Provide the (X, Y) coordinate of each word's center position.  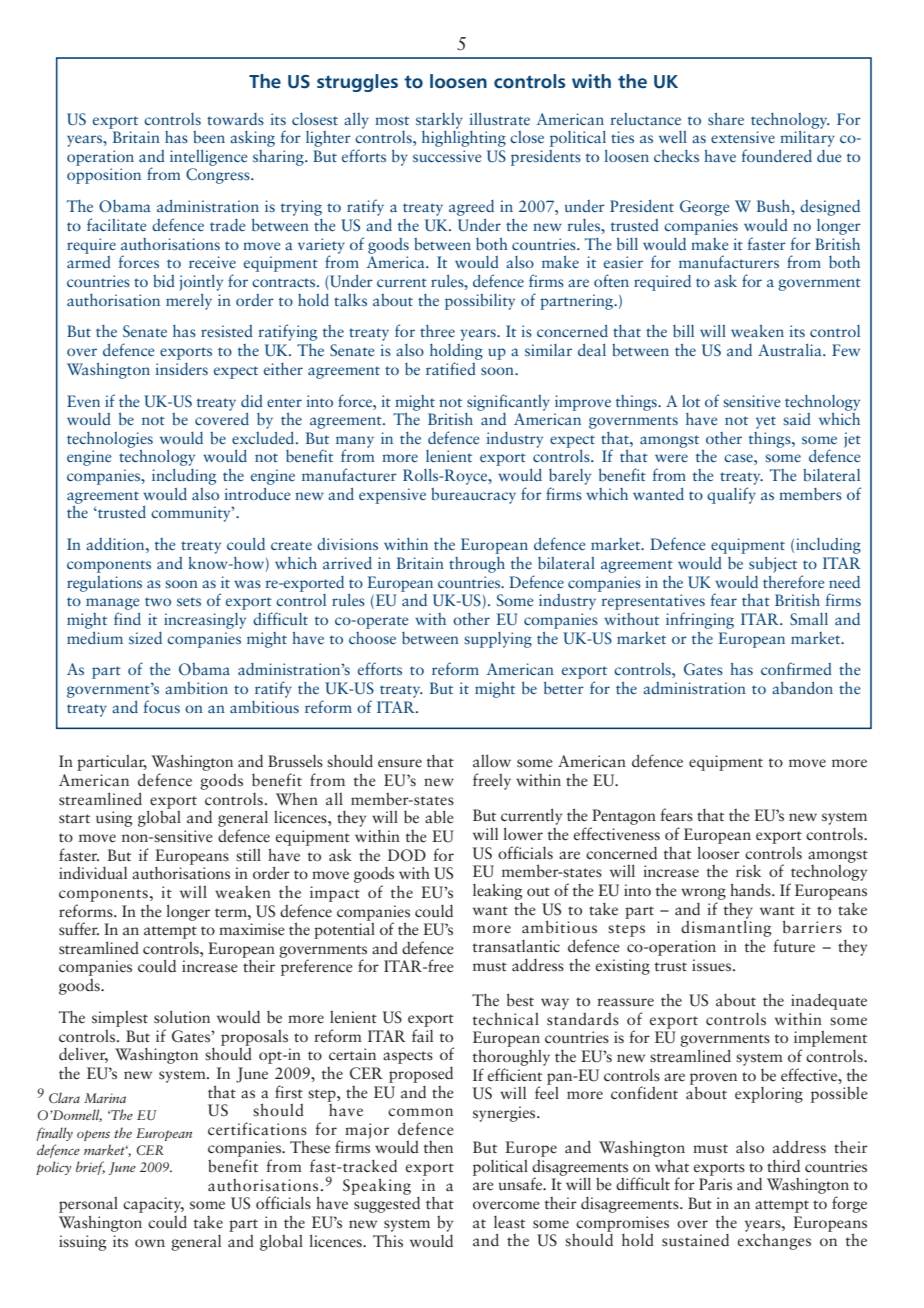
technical (506, 1019)
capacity (153, 1206)
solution (182, 1017)
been (209, 137)
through (477, 565)
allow (492, 760)
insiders (182, 369)
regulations (104, 584)
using (114, 819)
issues (713, 965)
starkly (439, 121)
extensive (743, 137)
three (437, 331)
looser (718, 853)
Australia (791, 350)
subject (773, 565)
